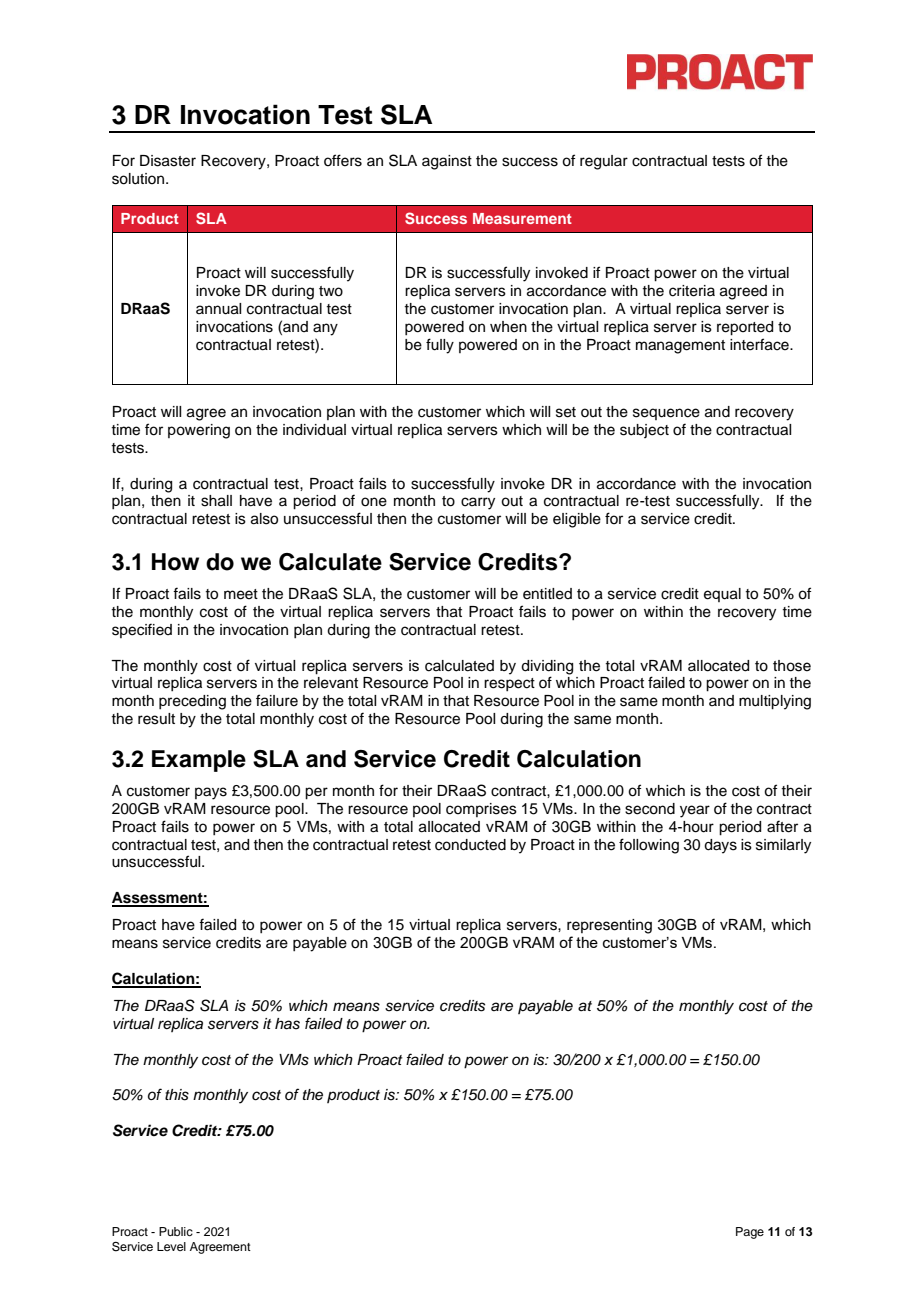  I want to click on against, so click(447, 162).
